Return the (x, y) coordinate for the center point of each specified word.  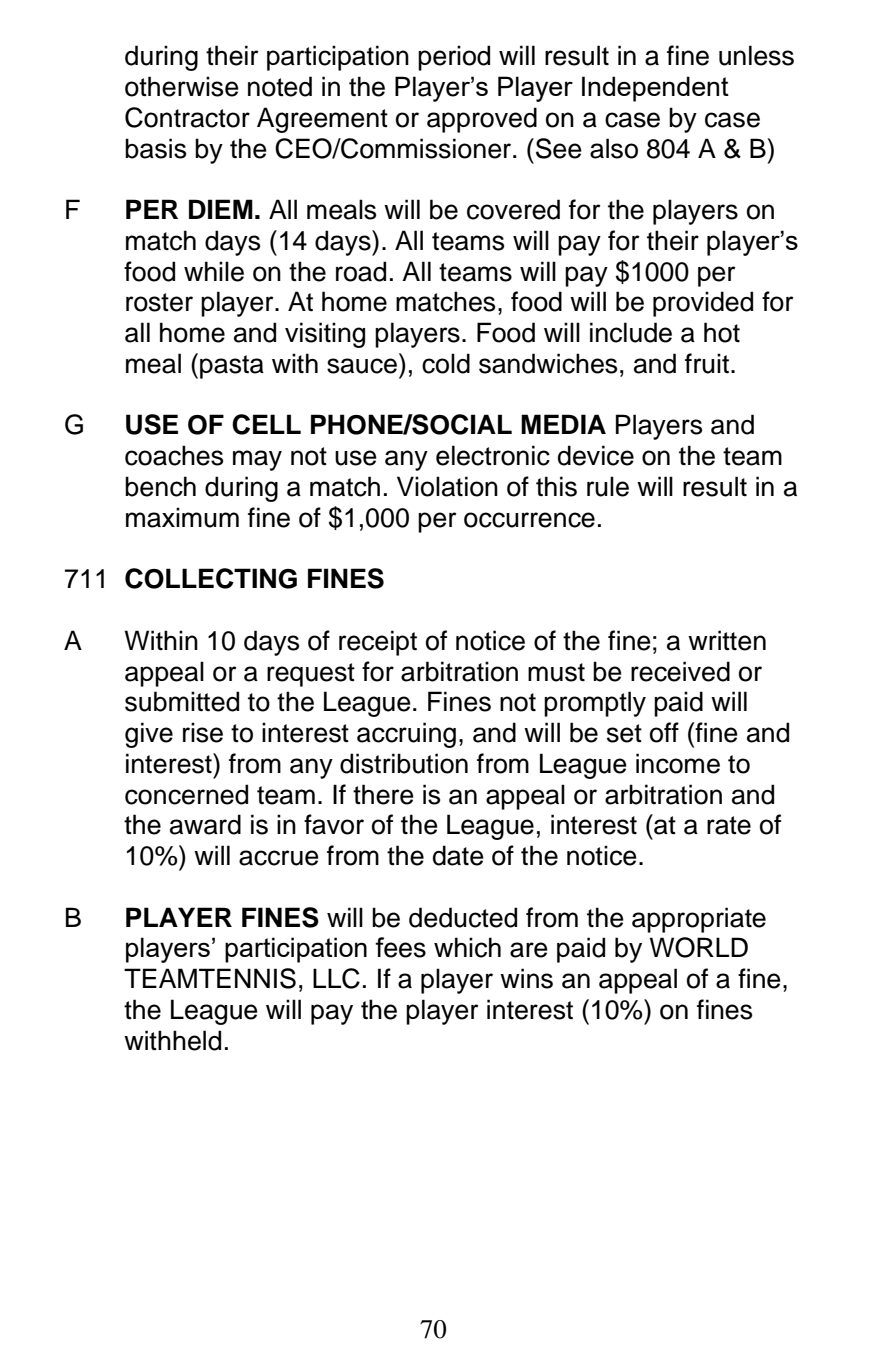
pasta (232, 367)
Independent (655, 89)
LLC (336, 978)
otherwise (182, 86)
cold (446, 363)
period (454, 58)
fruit (707, 363)
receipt (378, 643)
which (467, 947)
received (680, 671)
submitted (182, 701)
